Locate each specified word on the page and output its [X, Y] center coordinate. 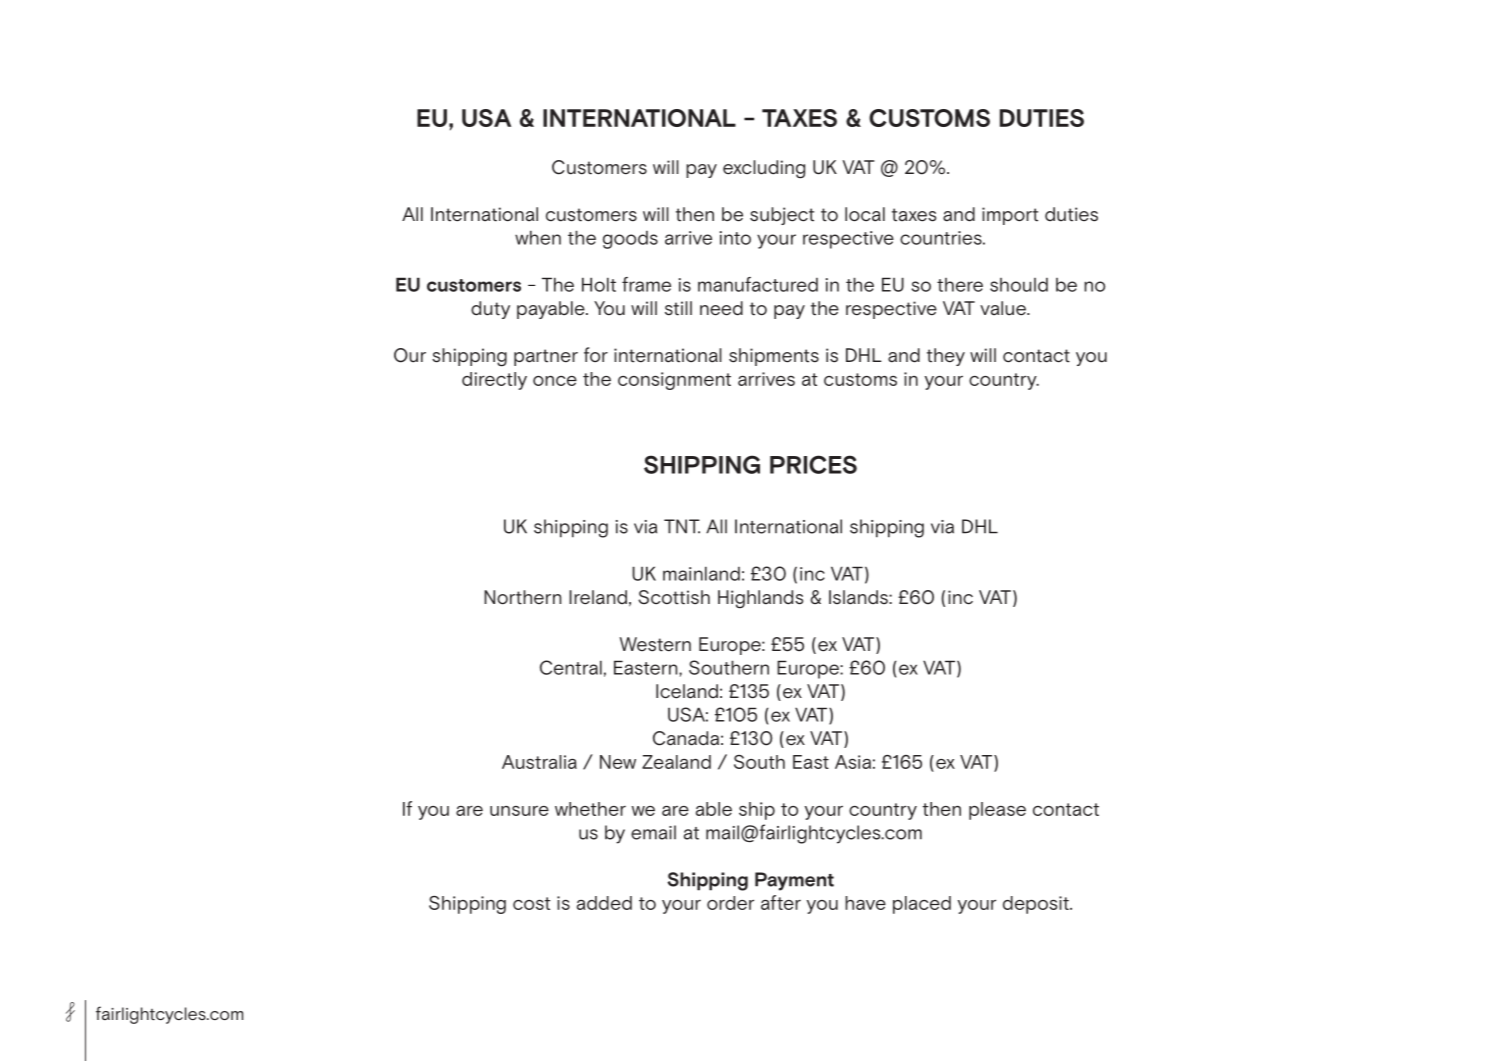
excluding [764, 169]
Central [571, 667]
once [555, 381]
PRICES [813, 464]
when [538, 237]
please [997, 811]
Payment [794, 881]
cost [531, 903]
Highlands [760, 599]
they [946, 357]
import [1010, 216]
